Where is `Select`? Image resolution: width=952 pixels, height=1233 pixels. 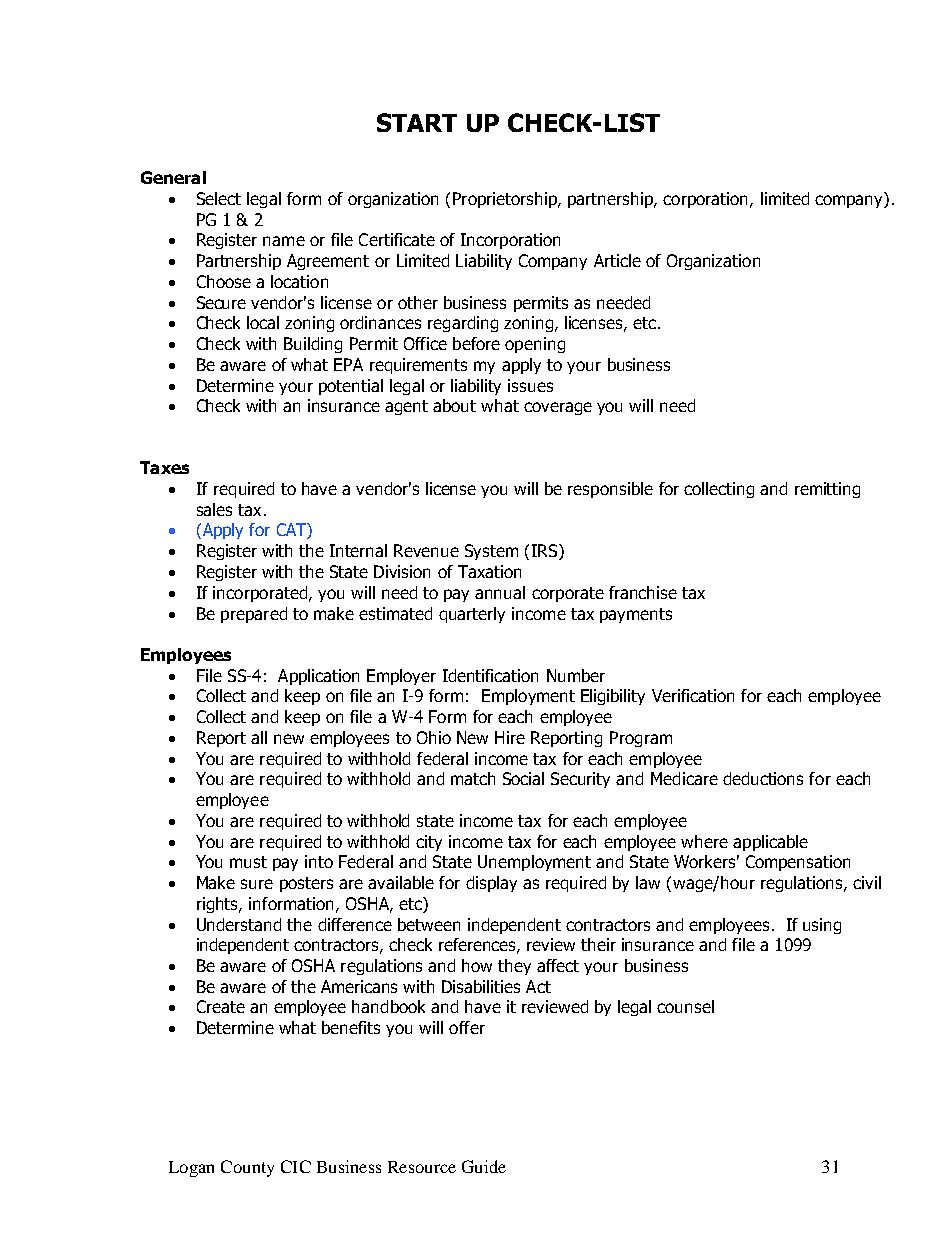
Select is located at coordinates (219, 198).
